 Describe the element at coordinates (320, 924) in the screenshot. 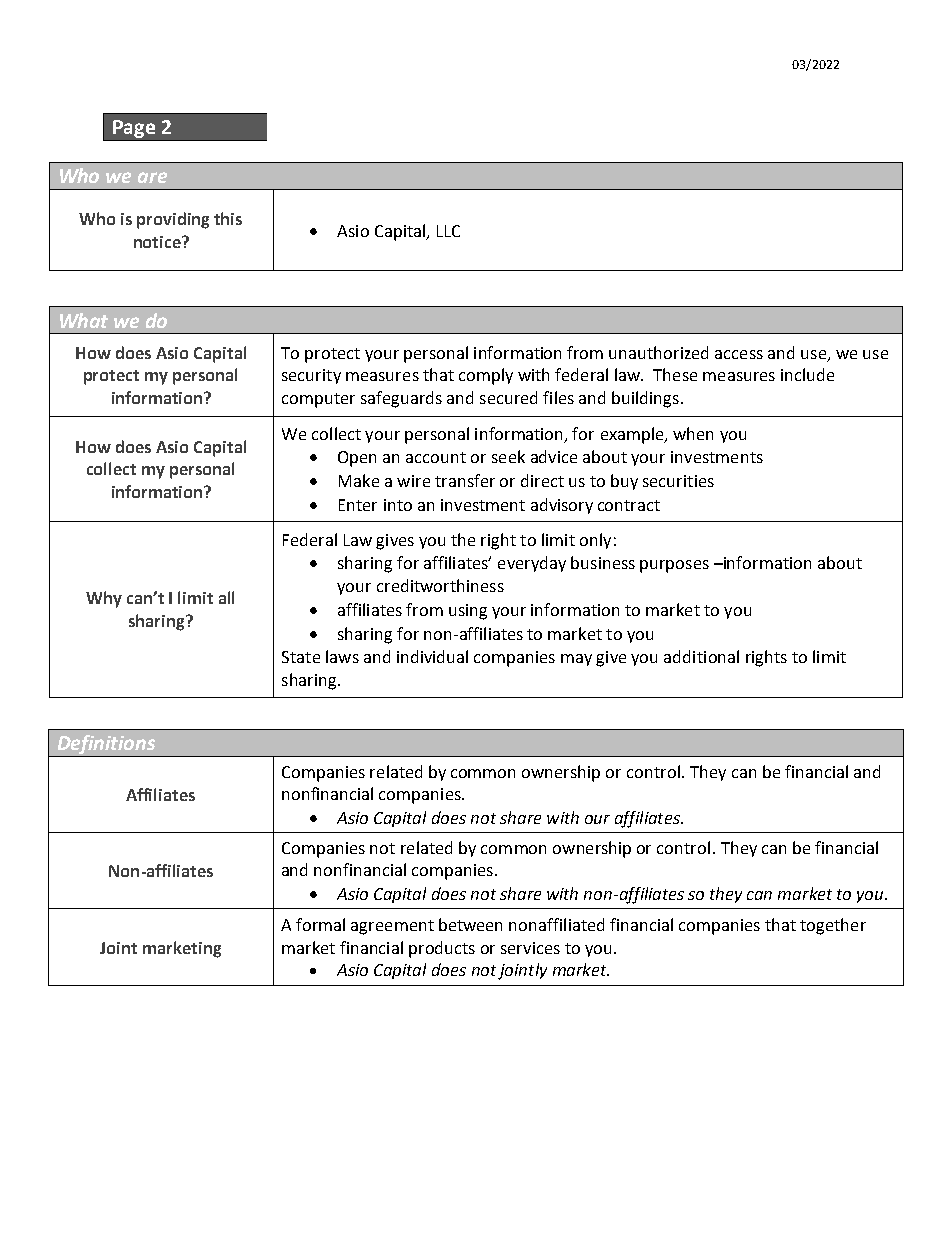

I see `formal` at that location.
